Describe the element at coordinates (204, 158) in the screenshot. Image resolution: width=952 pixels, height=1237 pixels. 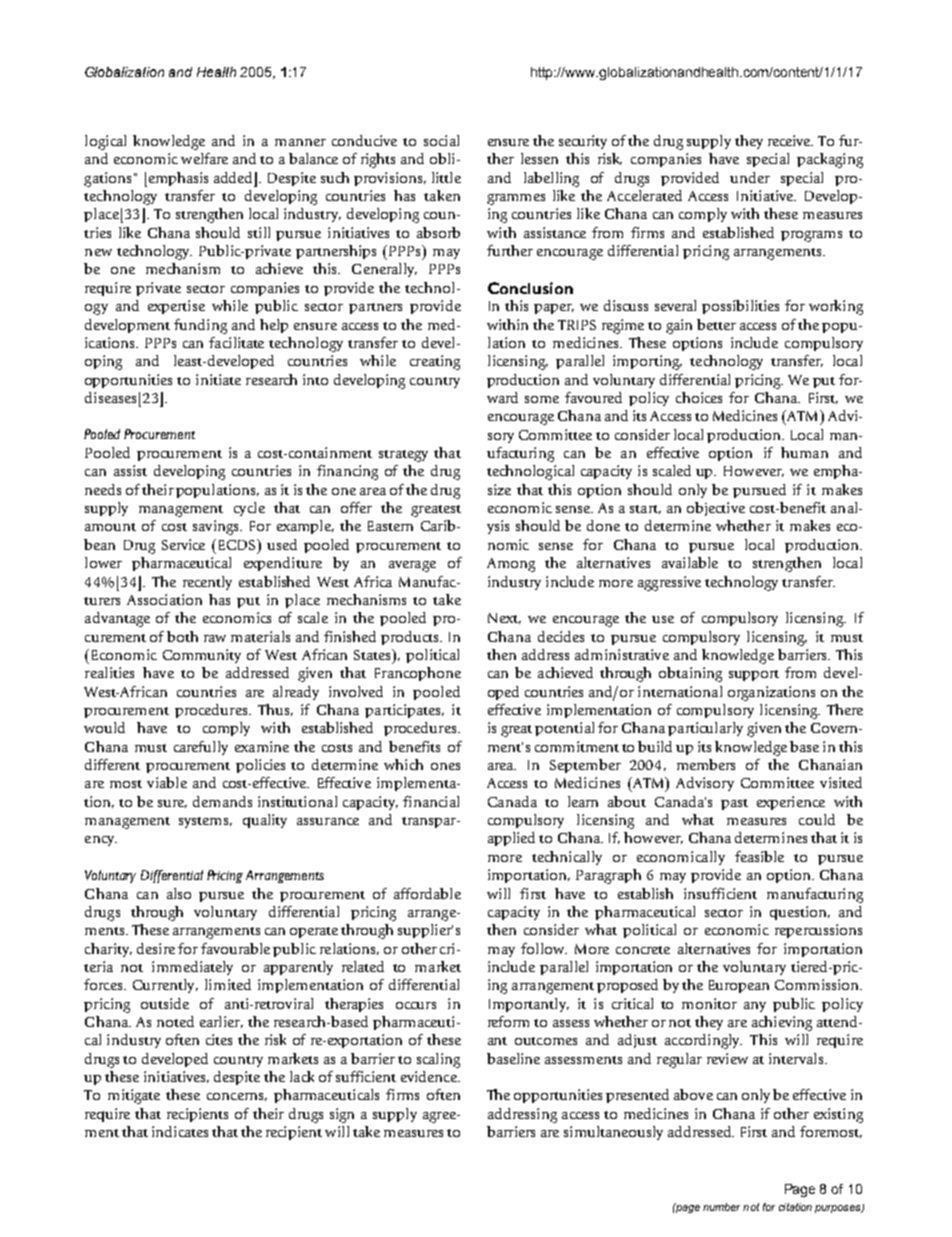
I see `welfare` at that location.
